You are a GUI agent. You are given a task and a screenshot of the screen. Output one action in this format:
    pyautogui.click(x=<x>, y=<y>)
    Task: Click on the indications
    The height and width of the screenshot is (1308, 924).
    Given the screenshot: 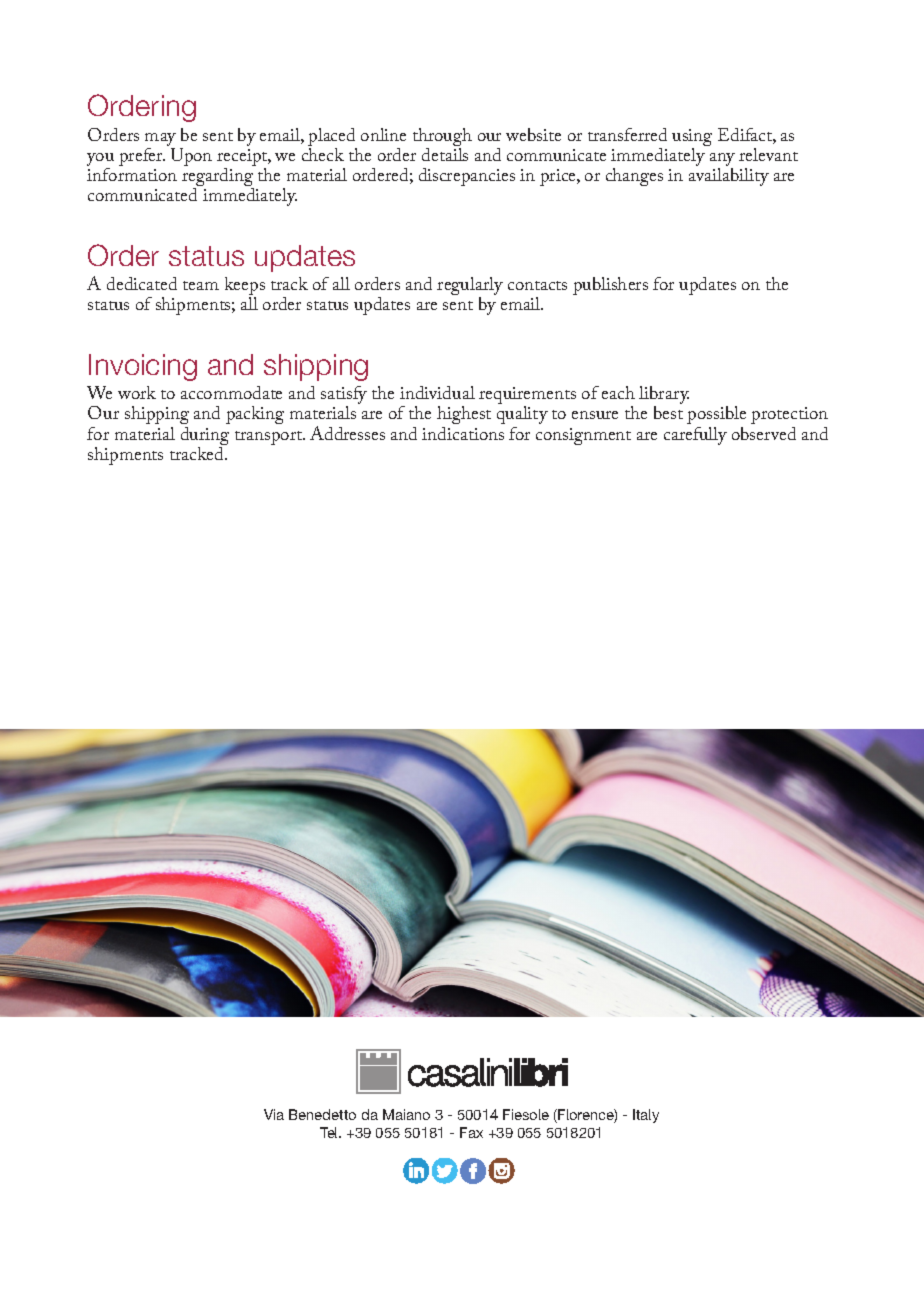 What is the action you would take?
    pyautogui.click(x=463, y=433)
